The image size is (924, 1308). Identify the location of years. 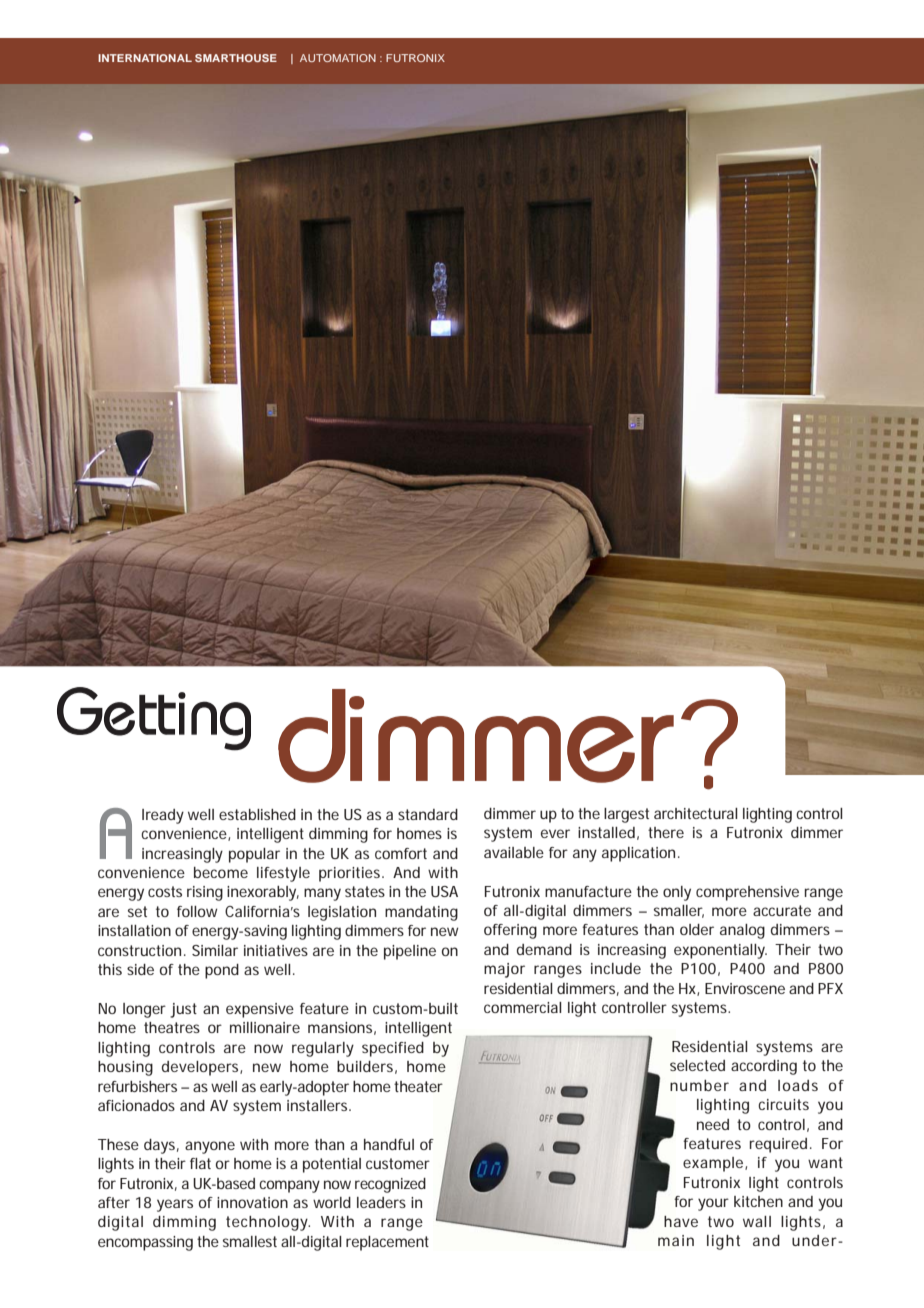
(175, 1205).
